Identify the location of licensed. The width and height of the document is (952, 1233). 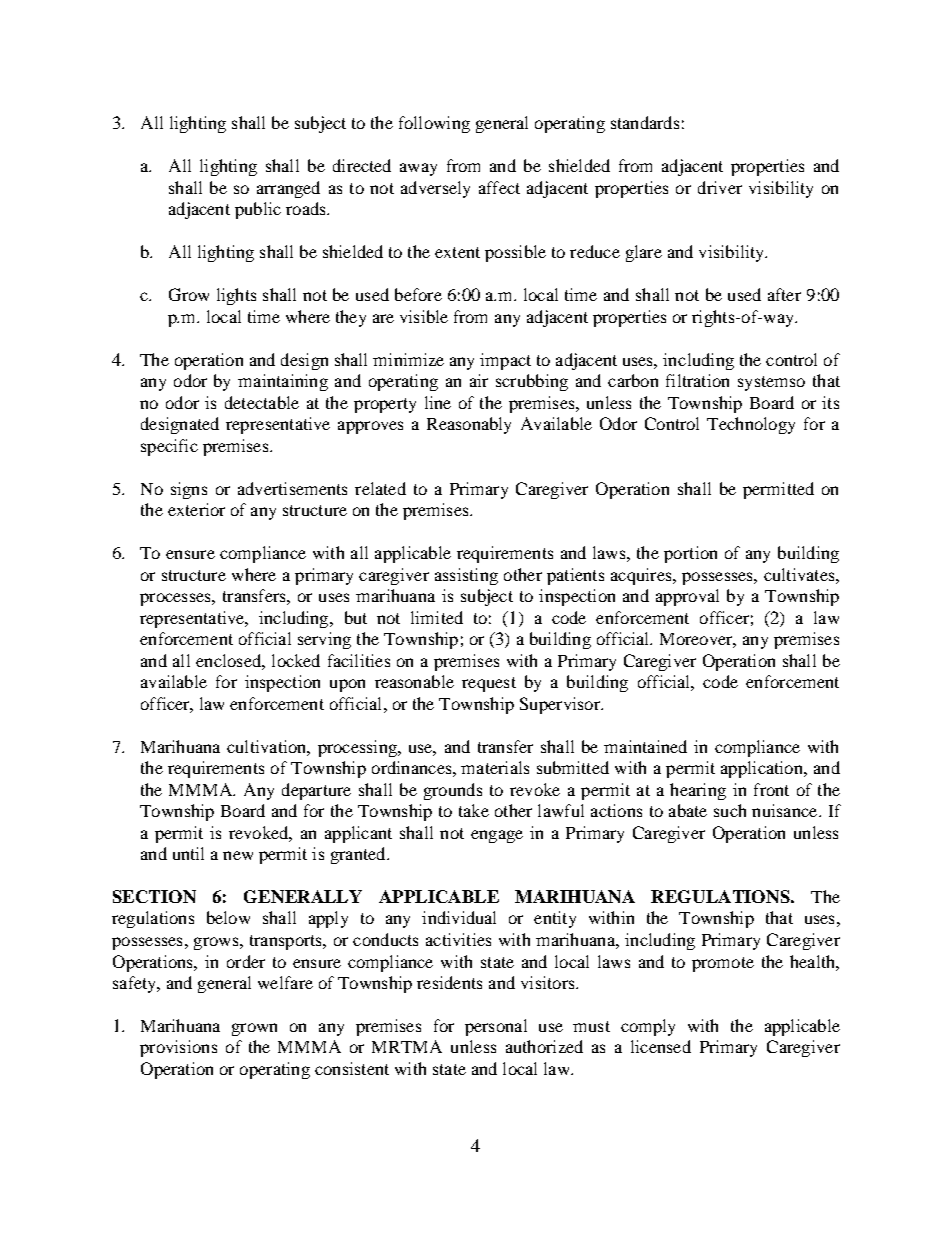
(661, 1046).
